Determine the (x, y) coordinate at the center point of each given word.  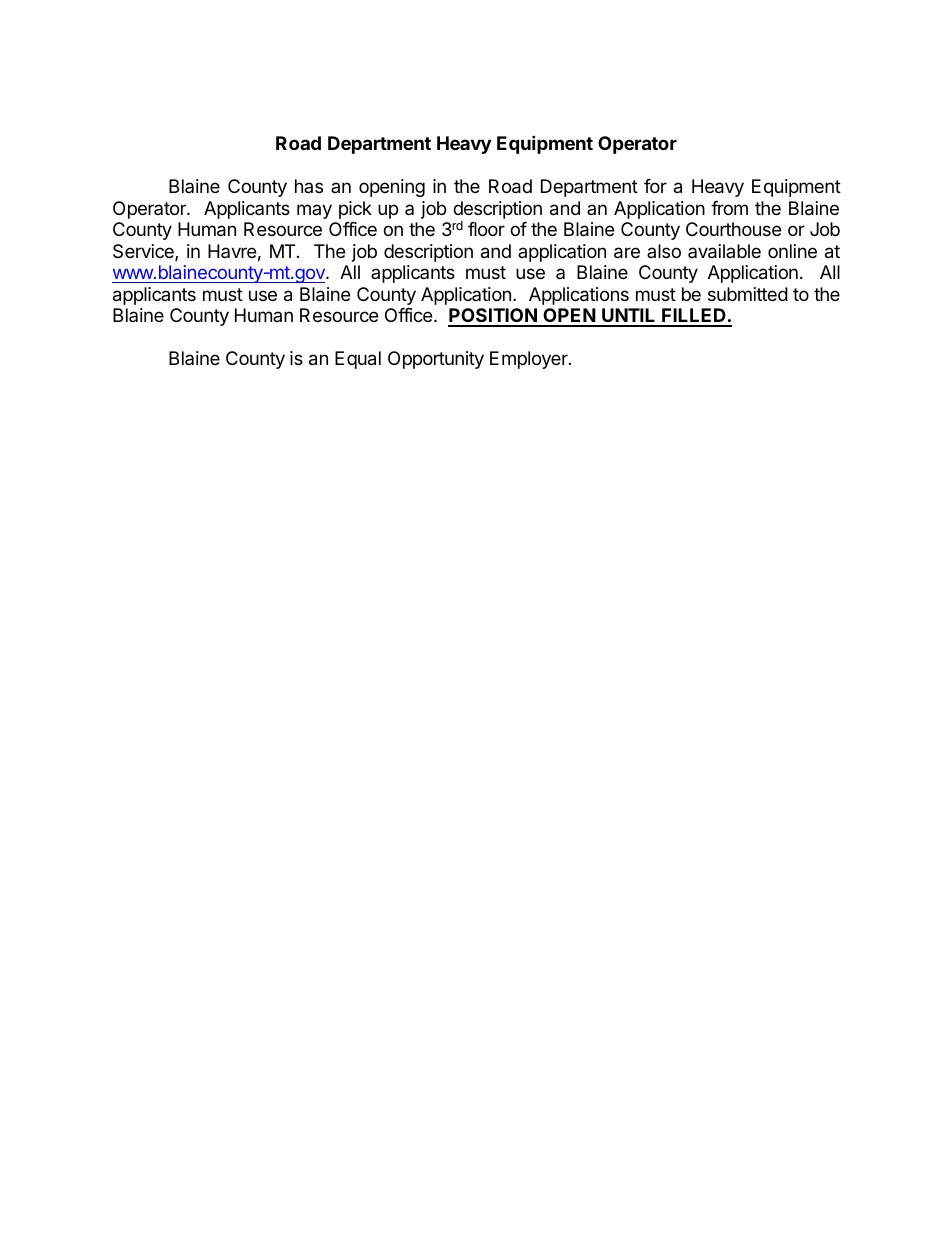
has (309, 186)
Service (144, 252)
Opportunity (436, 360)
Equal (358, 360)
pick (355, 210)
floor (486, 229)
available (724, 251)
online (792, 251)
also (664, 251)
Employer (530, 360)
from (729, 208)
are (627, 253)
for (655, 186)
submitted (748, 294)
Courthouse (733, 229)
